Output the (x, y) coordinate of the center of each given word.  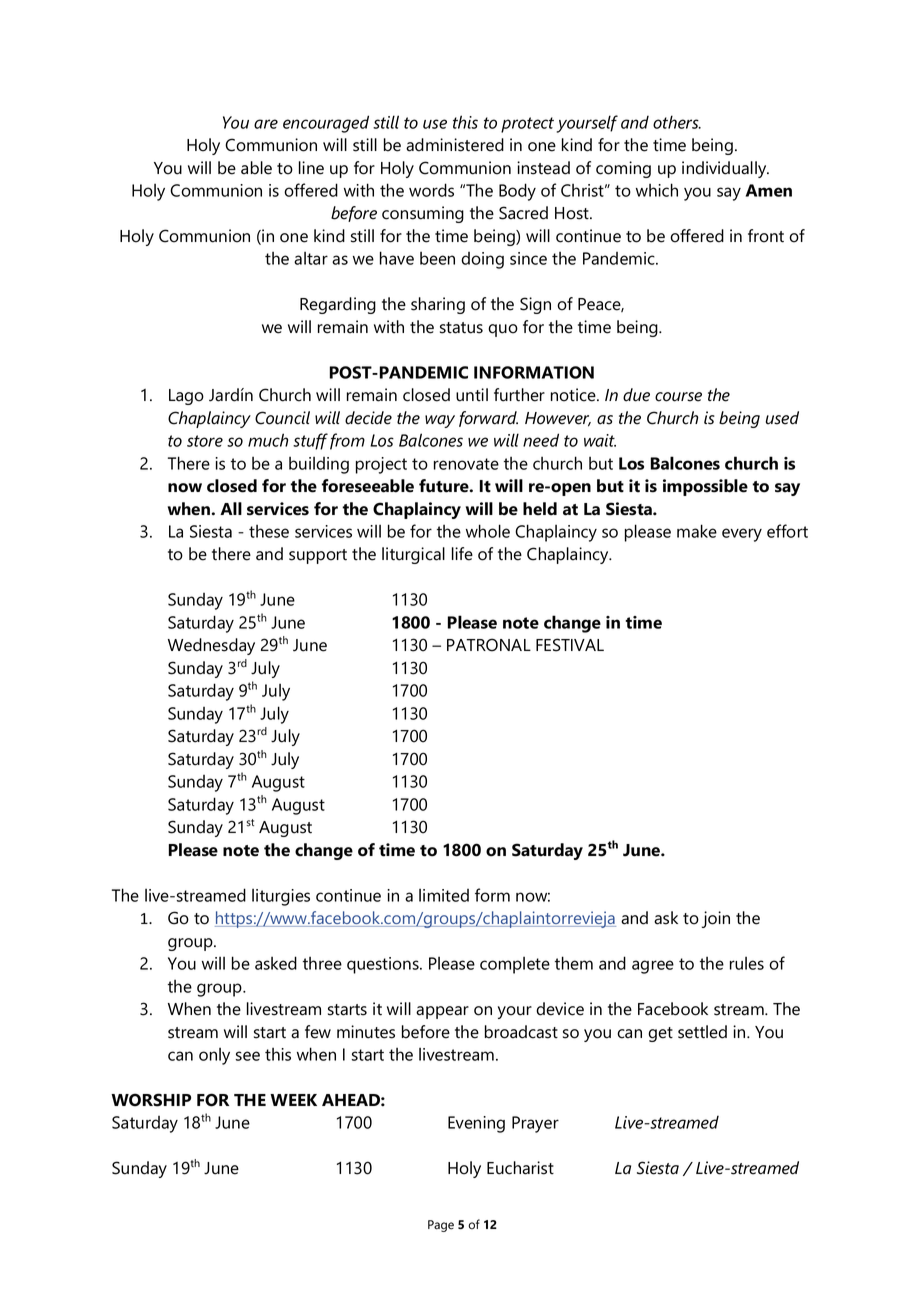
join (716, 919)
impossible (705, 487)
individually (725, 169)
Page (441, 1226)
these (269, 531)
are (266, 124)
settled (702, 1032)
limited (444, 895)
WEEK (293, 1100)
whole (488, 531)
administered (455, 145)
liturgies (281, 897)
